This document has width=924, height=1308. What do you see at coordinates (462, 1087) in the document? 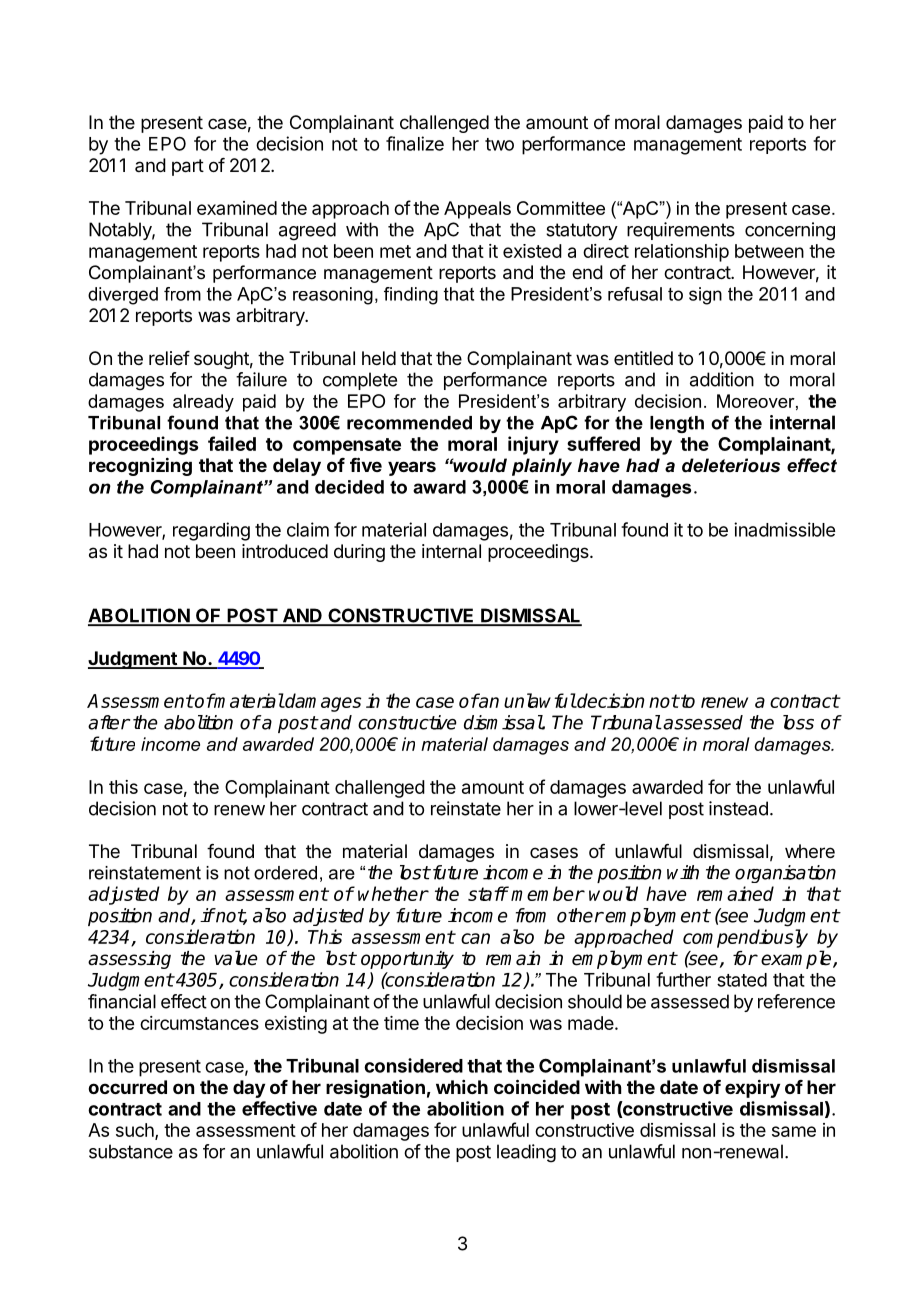
I see `which` at bounding box center [462, 1087].
